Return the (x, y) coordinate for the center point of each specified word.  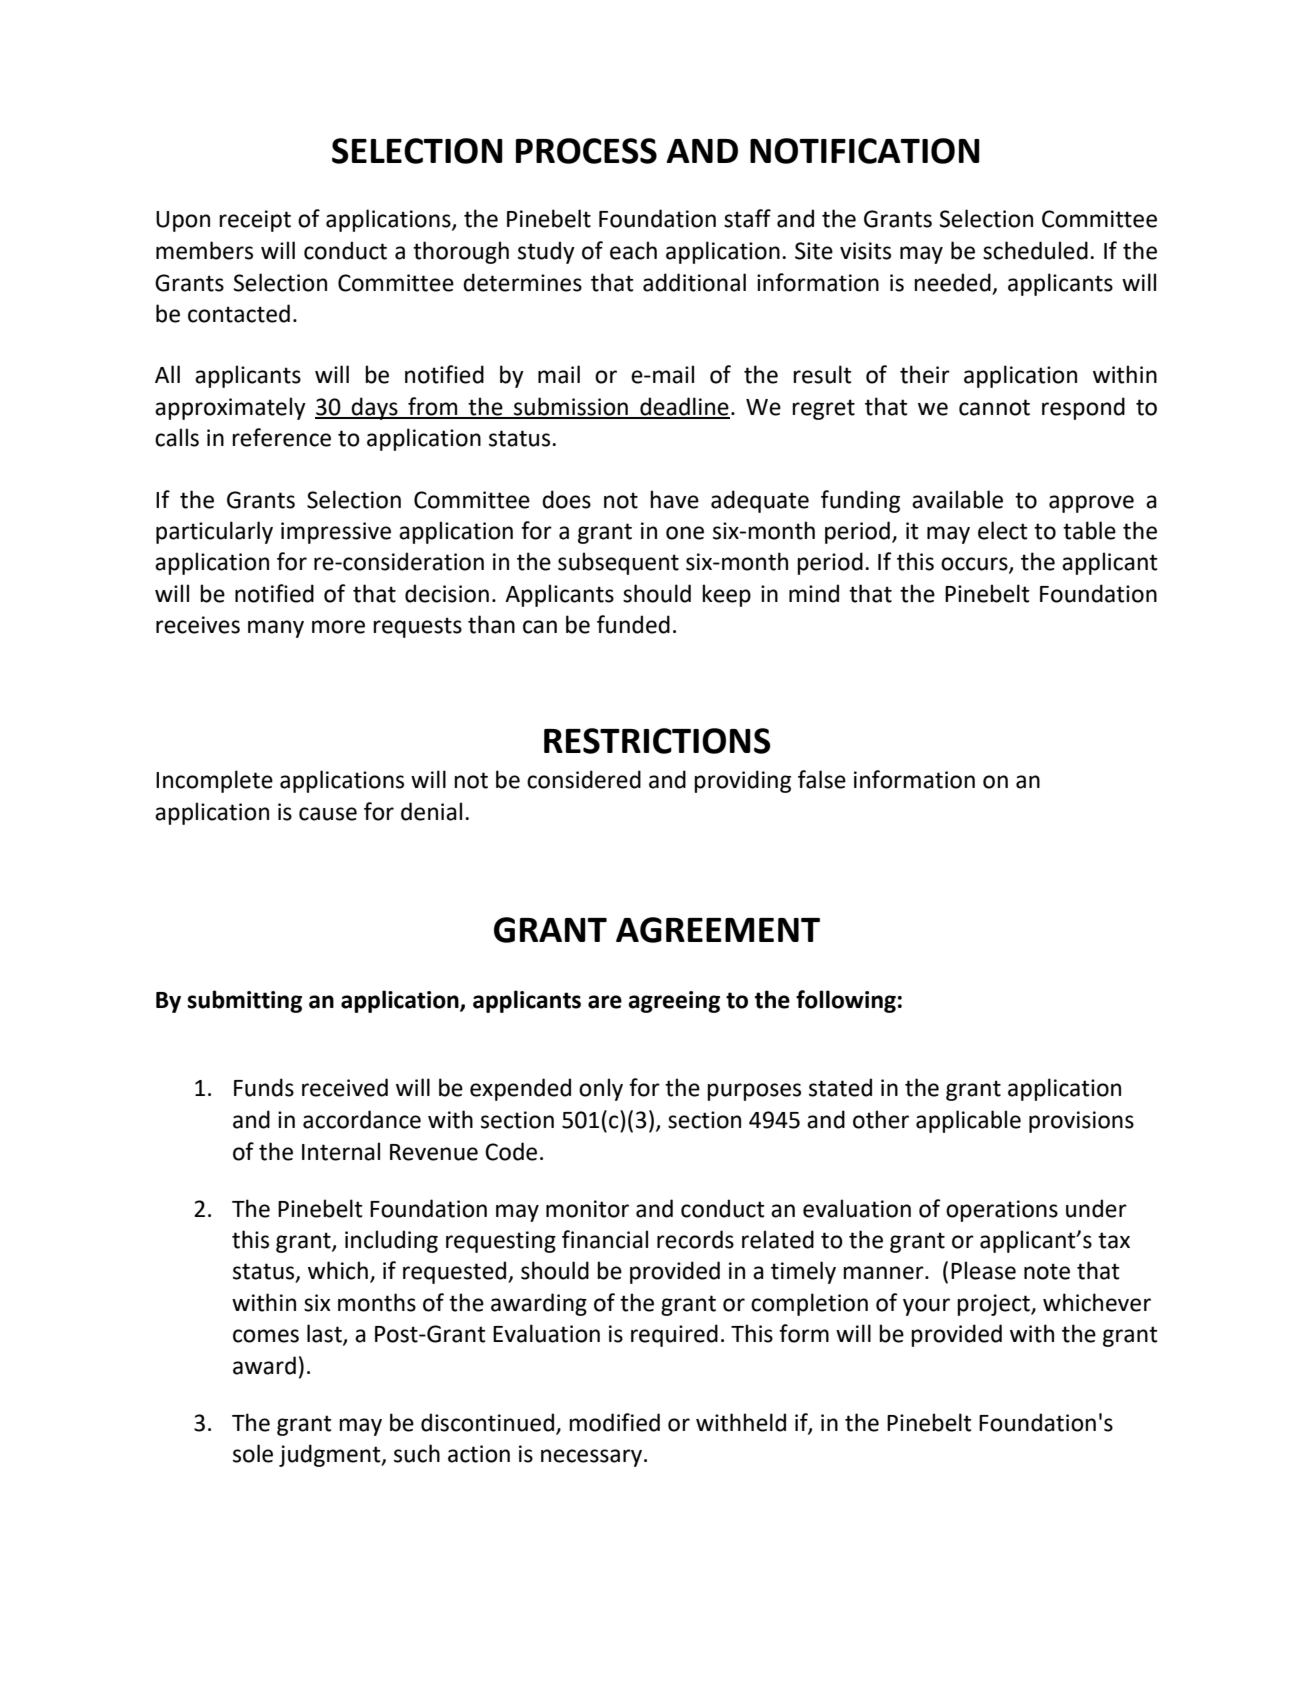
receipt (255, 221)
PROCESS (586, 151)
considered (584, 779)
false (822, 779)
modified (614, 1422)
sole (253, 1453)
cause (328, 814)
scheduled (1035, 250)
